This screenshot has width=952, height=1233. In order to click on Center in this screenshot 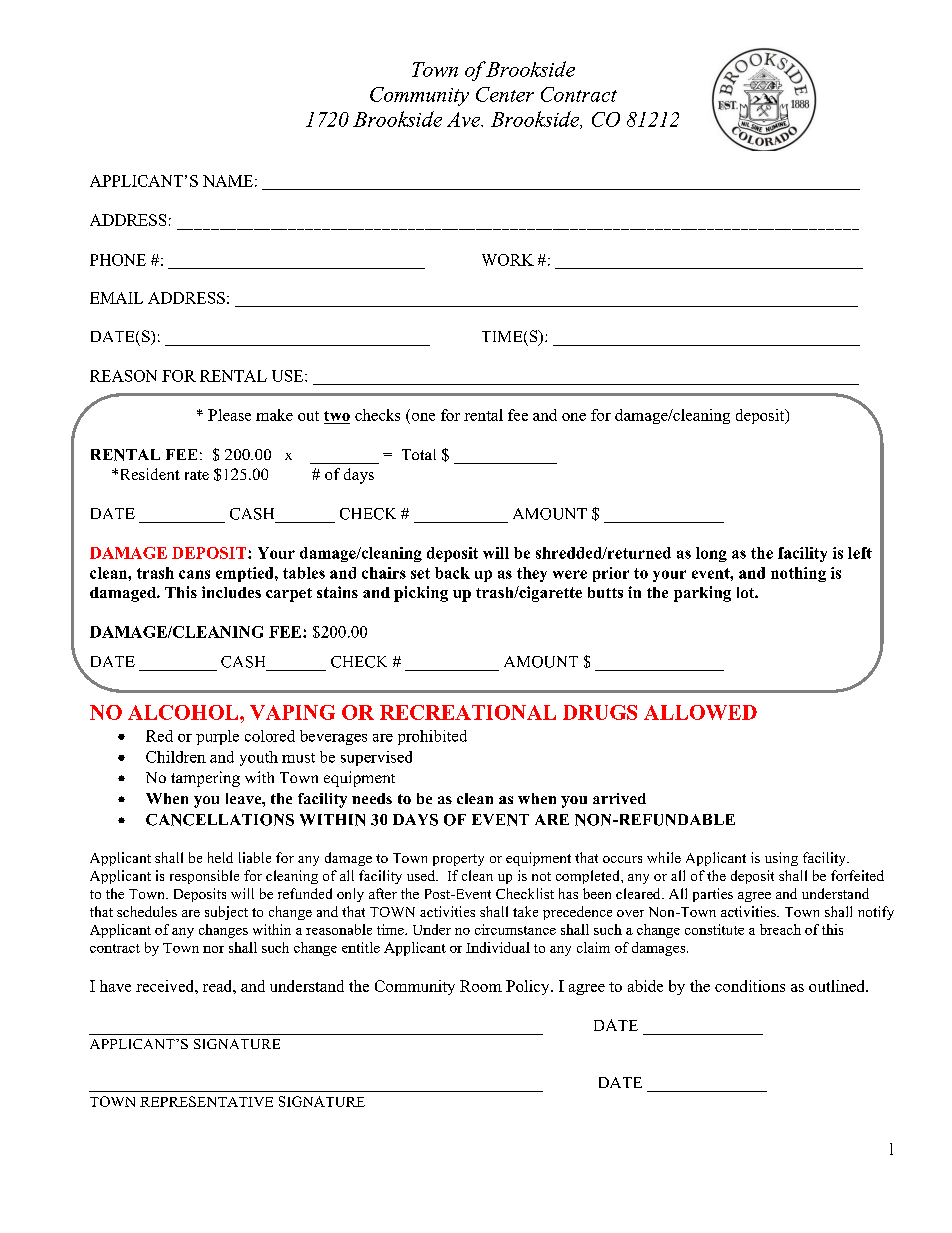, I will do `click(505, 94)`.
